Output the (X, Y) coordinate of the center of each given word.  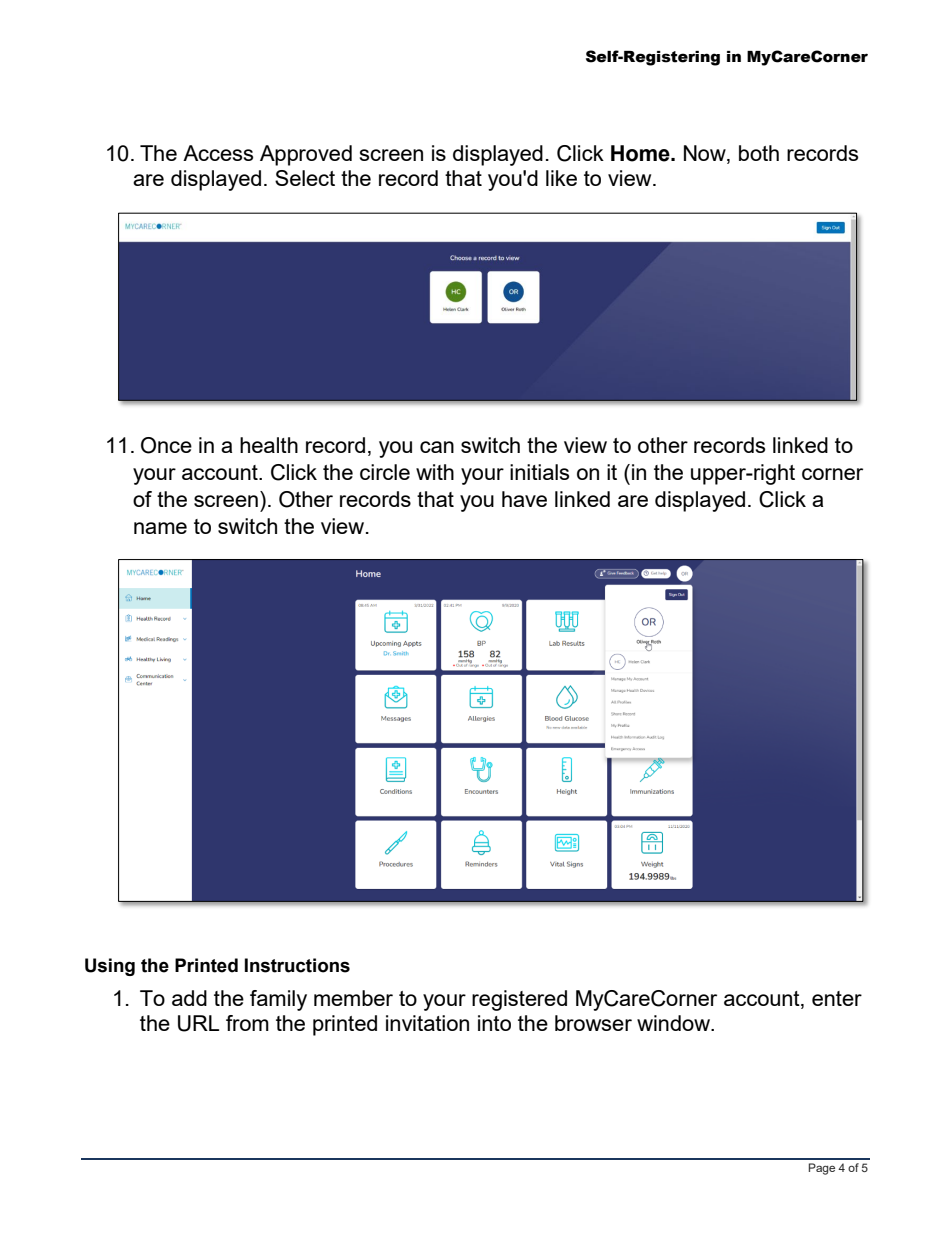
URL (198, 1023)
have (524, 499)
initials (539, 472)
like (561, 178)
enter (837, 998)
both (759, 153)
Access (218, 153)
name (160, 528)
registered (519, 1000)
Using (110, 967)
